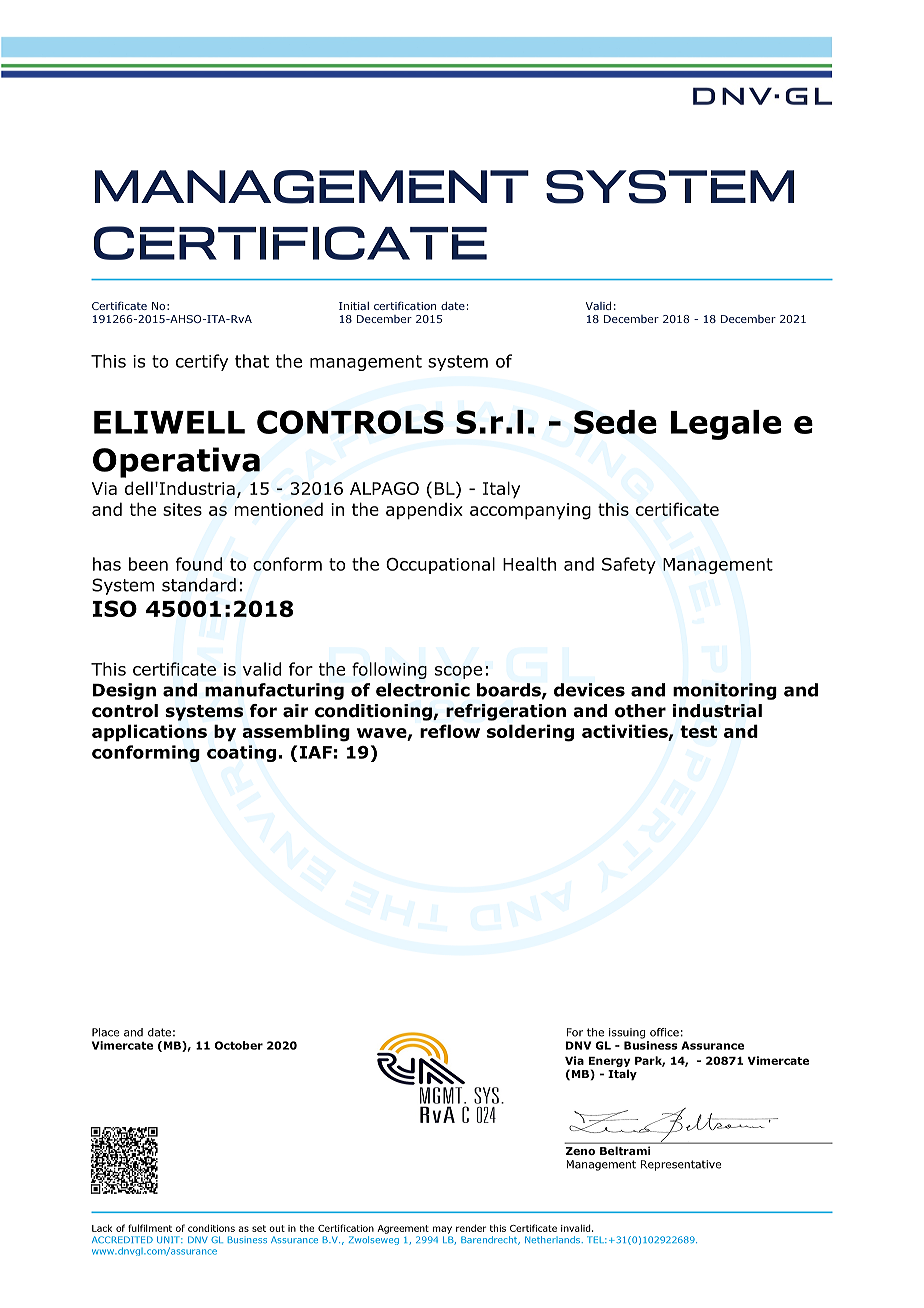  What do you see at coordinates (450, 731) in the page?
I see `reflow` at bounding box center [450, 731].
